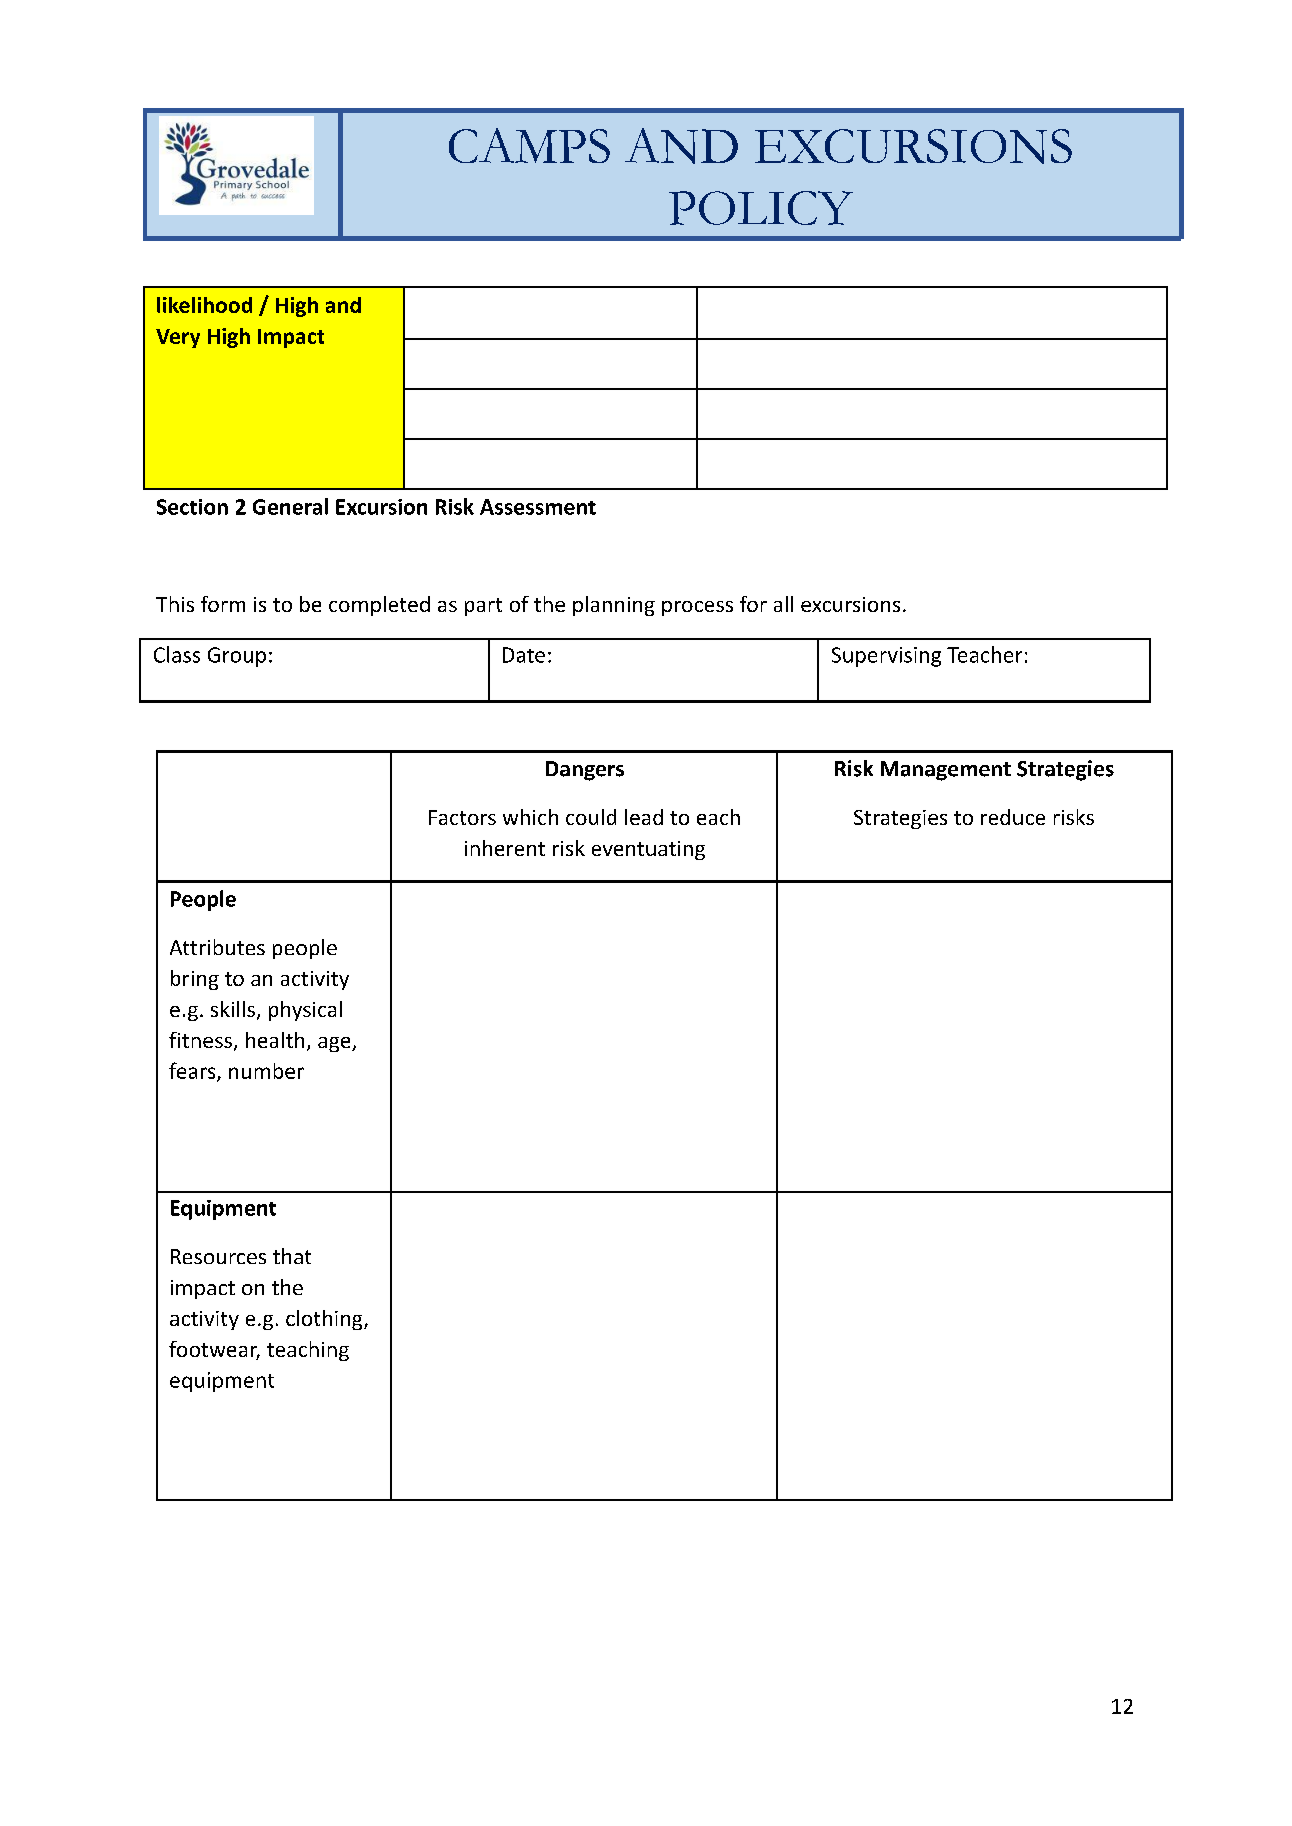 This screenshot has height=1826, width=1292. What do you see at coordinates (1013, 817) in the screenshot?
I see `reduce` at bounding box center [1013, 817].
